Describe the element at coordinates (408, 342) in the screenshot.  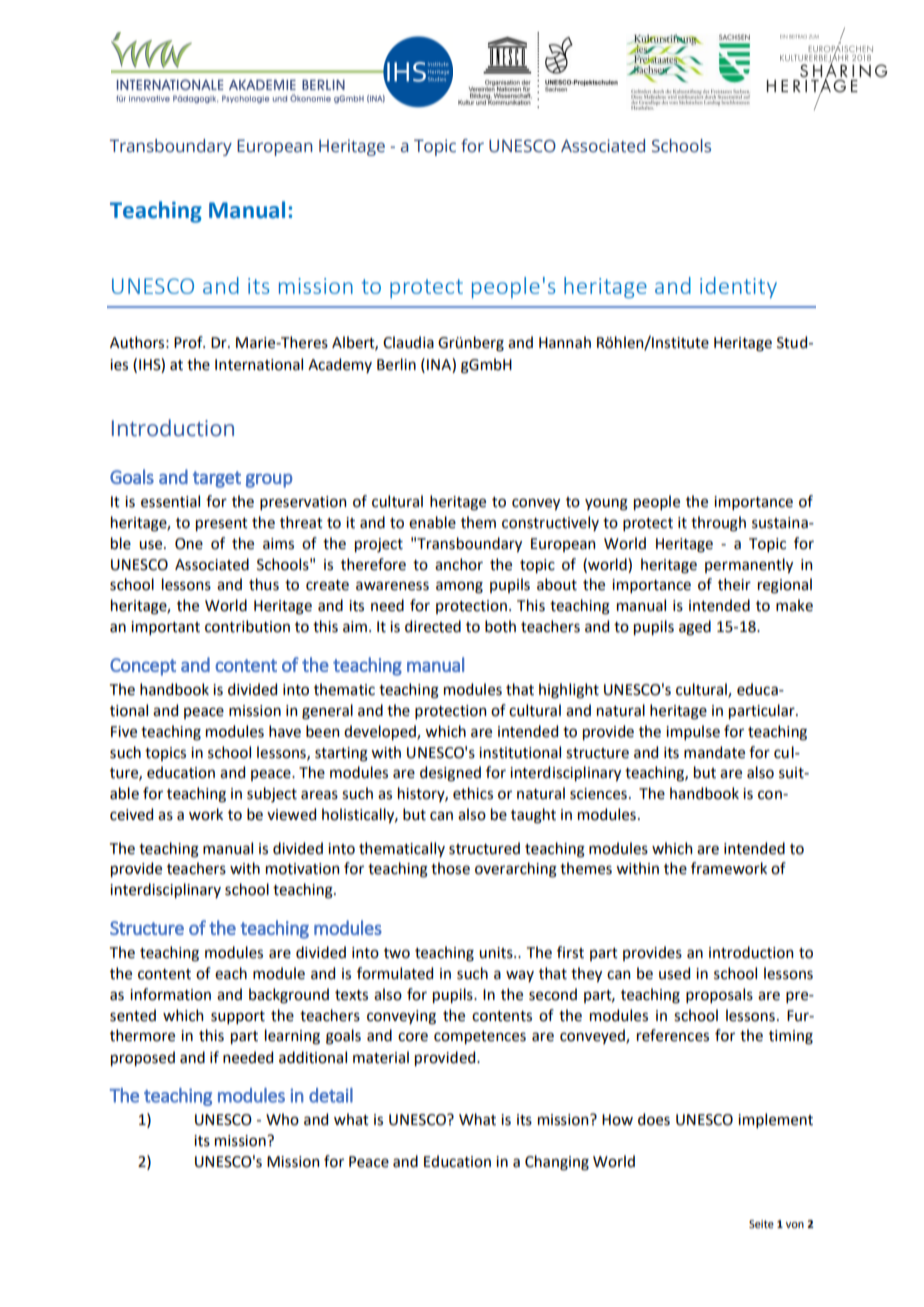
I see `Claudia` at that location.
